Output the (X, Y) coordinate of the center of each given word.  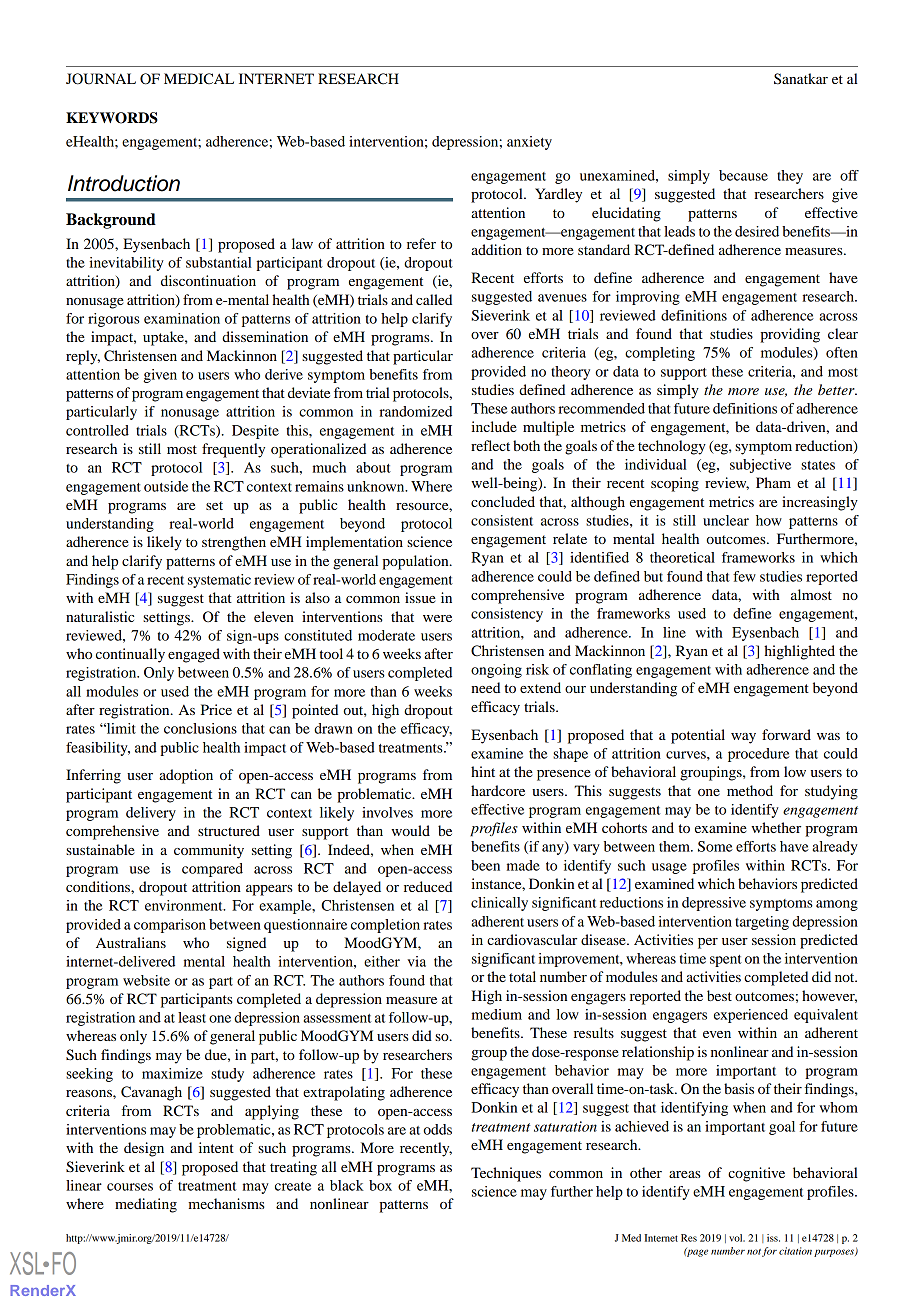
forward (786, 734)
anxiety (529, 143)
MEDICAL (199, 79)
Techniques (506, 1174)
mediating (146, 1205)
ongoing (496, 671)
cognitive (756, 1174)
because (743, 175)
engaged (194, 655)
